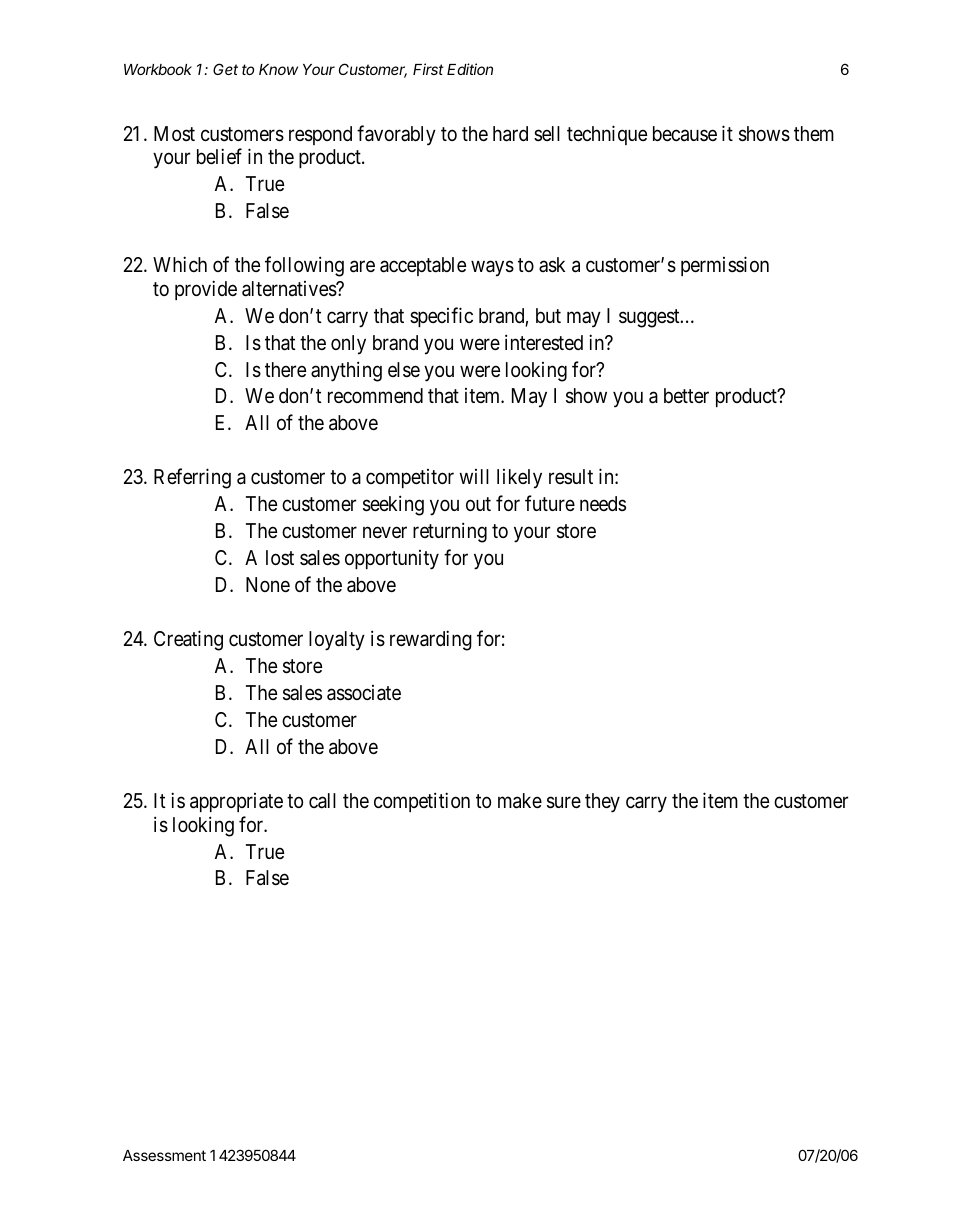  What do you see at coordinates (431, 640) in the screenshot?
I see `rewarding` at bounding box center [431, 640].
